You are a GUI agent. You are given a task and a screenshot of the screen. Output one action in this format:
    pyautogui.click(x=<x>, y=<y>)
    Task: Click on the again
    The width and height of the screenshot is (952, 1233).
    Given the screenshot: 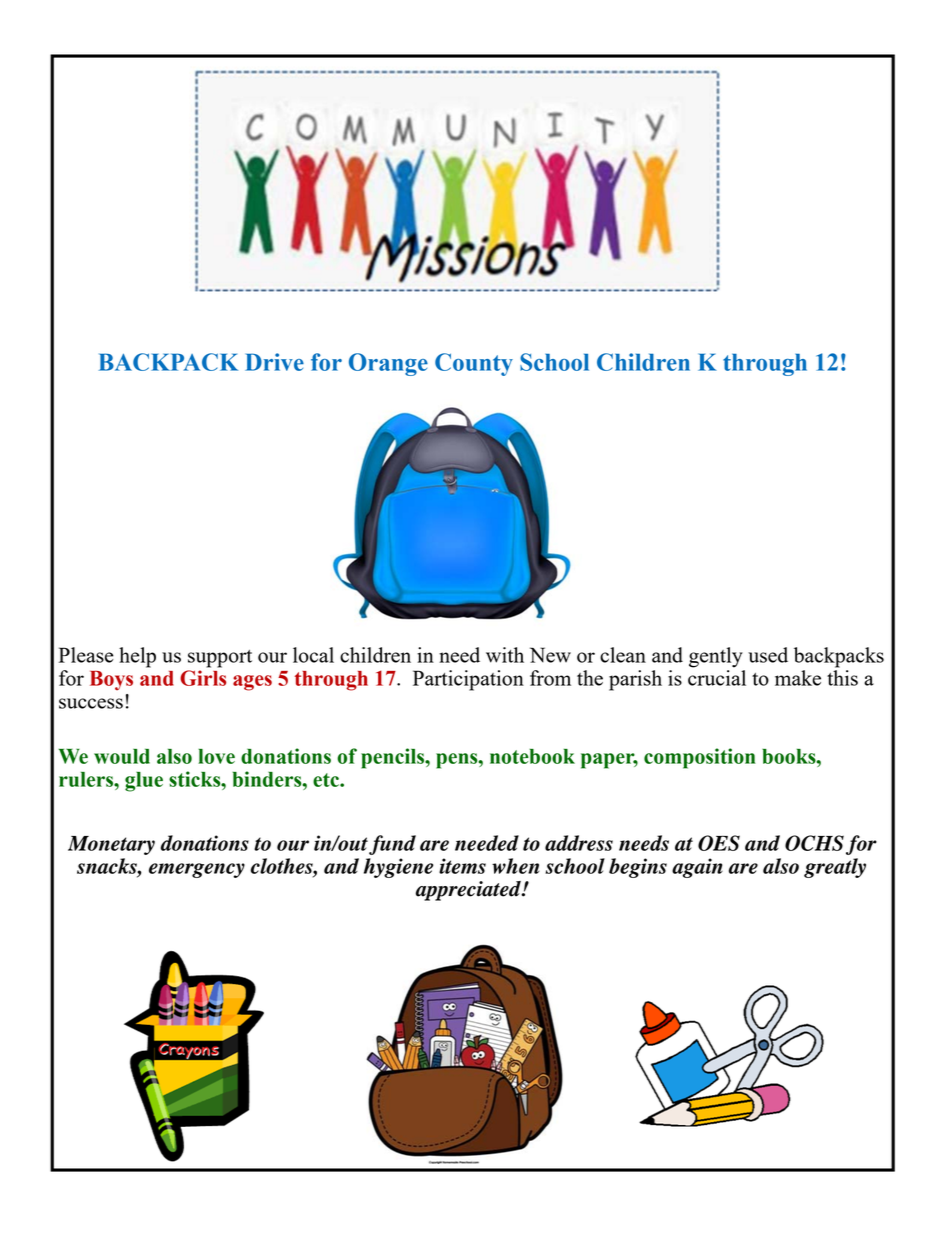 What is the action you would take?
    pyautogui.click(x=697, y=868)
